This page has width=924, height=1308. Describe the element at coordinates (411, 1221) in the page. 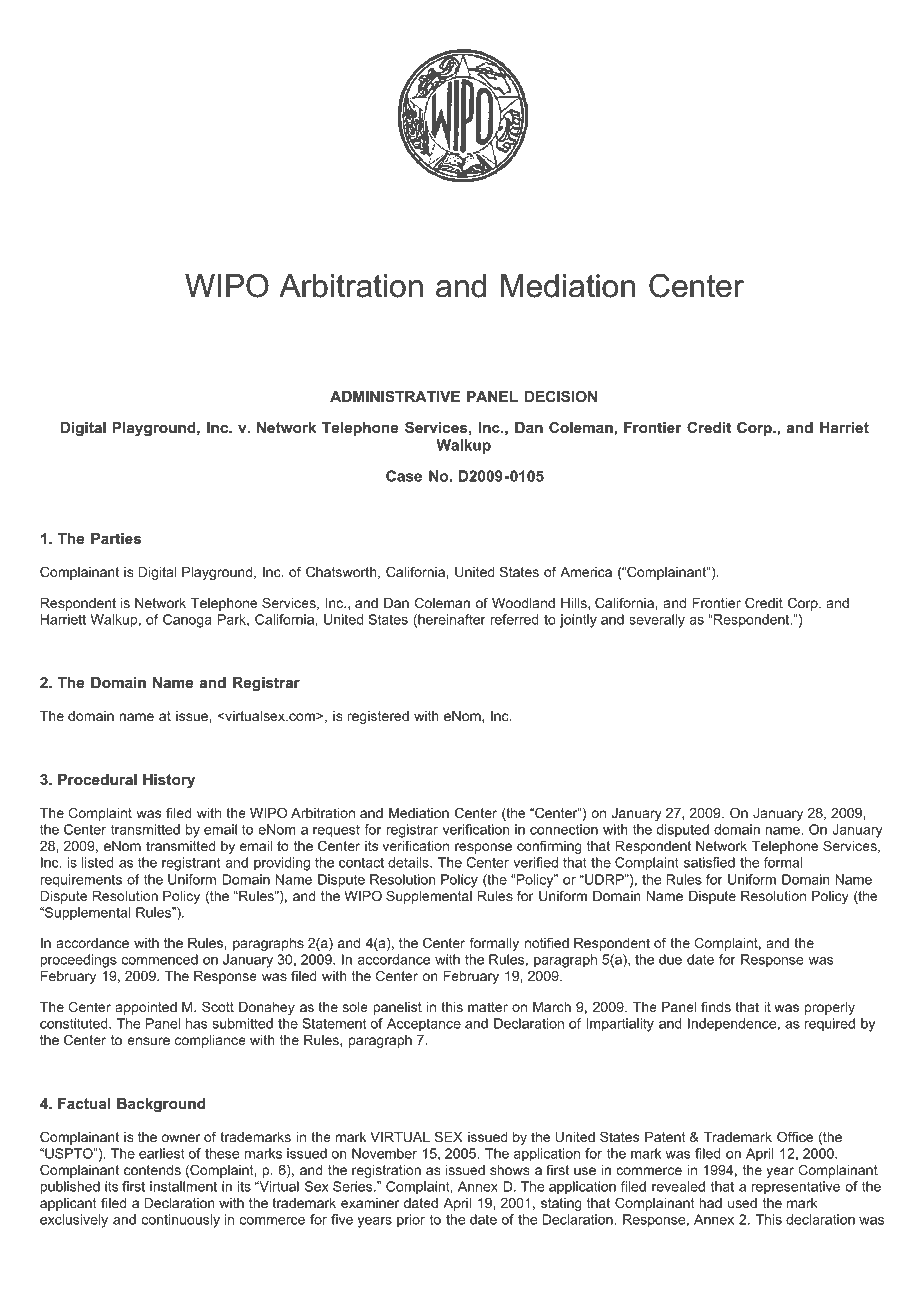

I see `prior` at that location.
